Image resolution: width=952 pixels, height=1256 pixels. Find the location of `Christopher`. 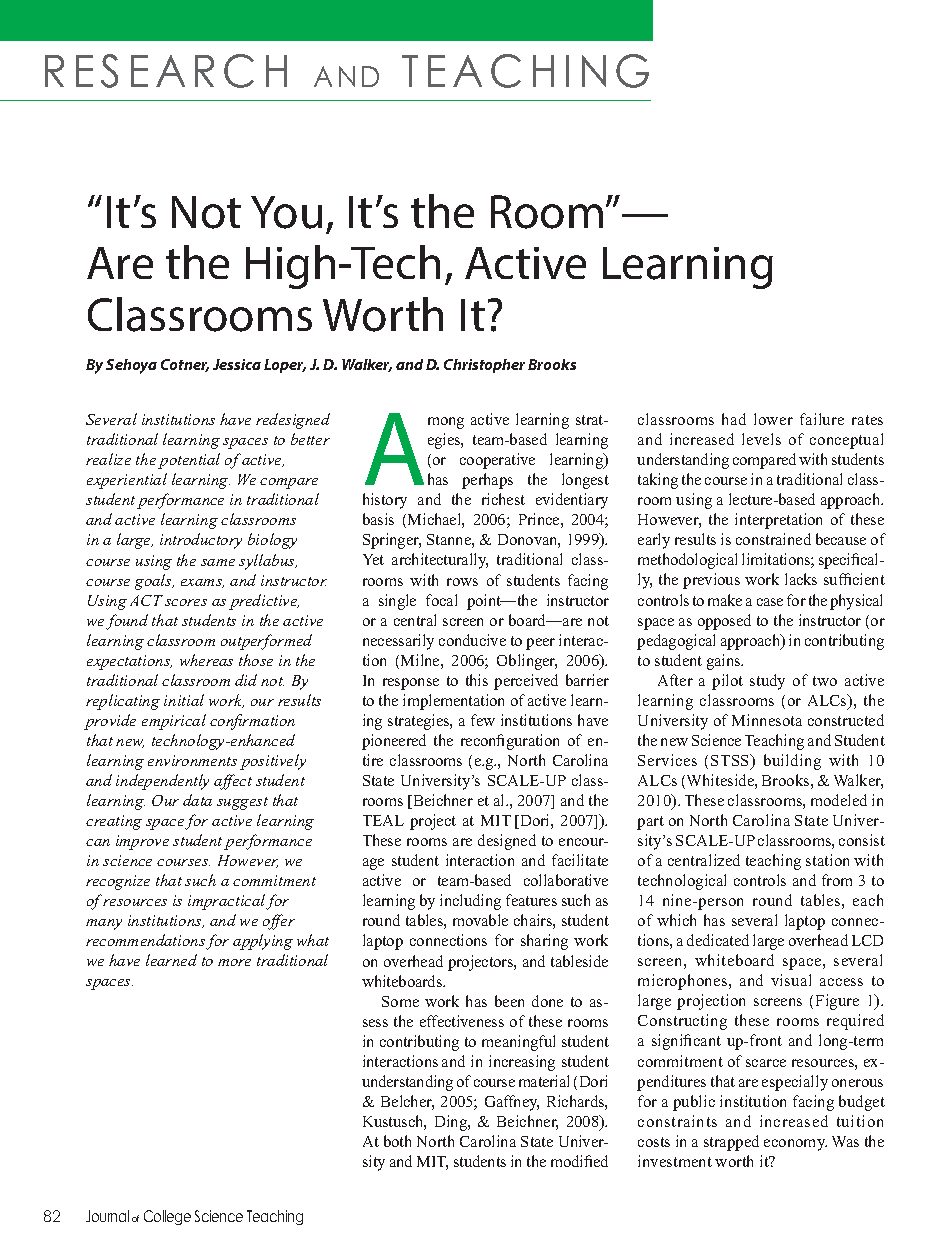

Christopher is located at coordinates (484, 366).
